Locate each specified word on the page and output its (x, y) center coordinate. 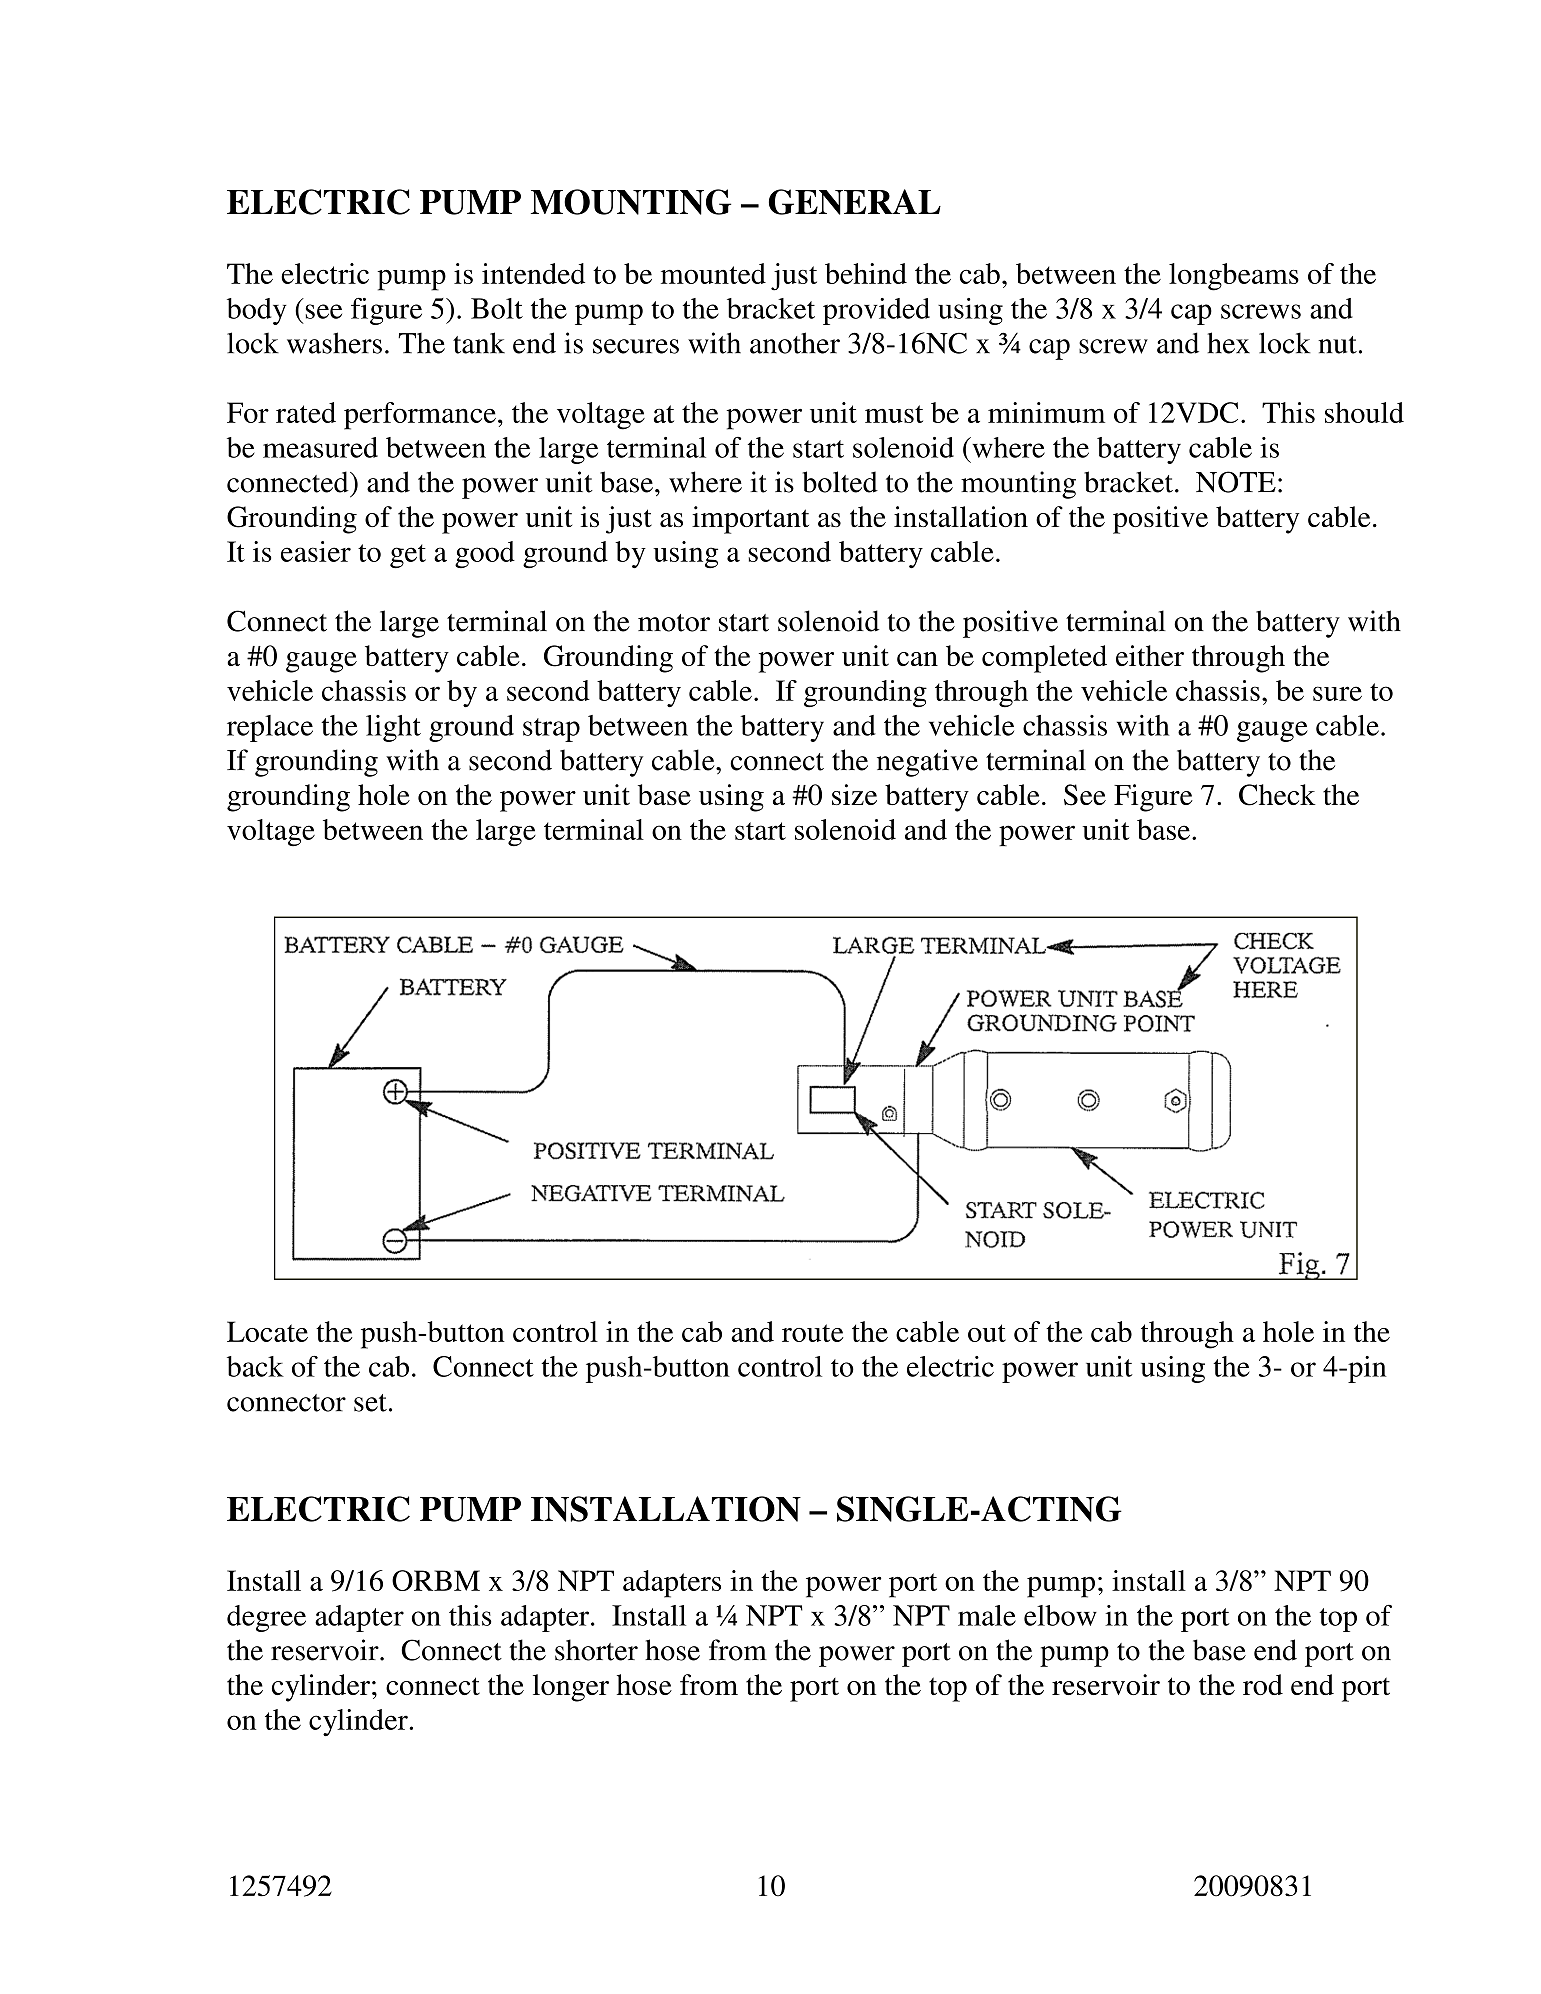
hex (1228, 343)
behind (866, 273)
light (393, 728)
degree (266, 1618)
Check (1277, 795)
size (854, 794)
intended (533, 273)
